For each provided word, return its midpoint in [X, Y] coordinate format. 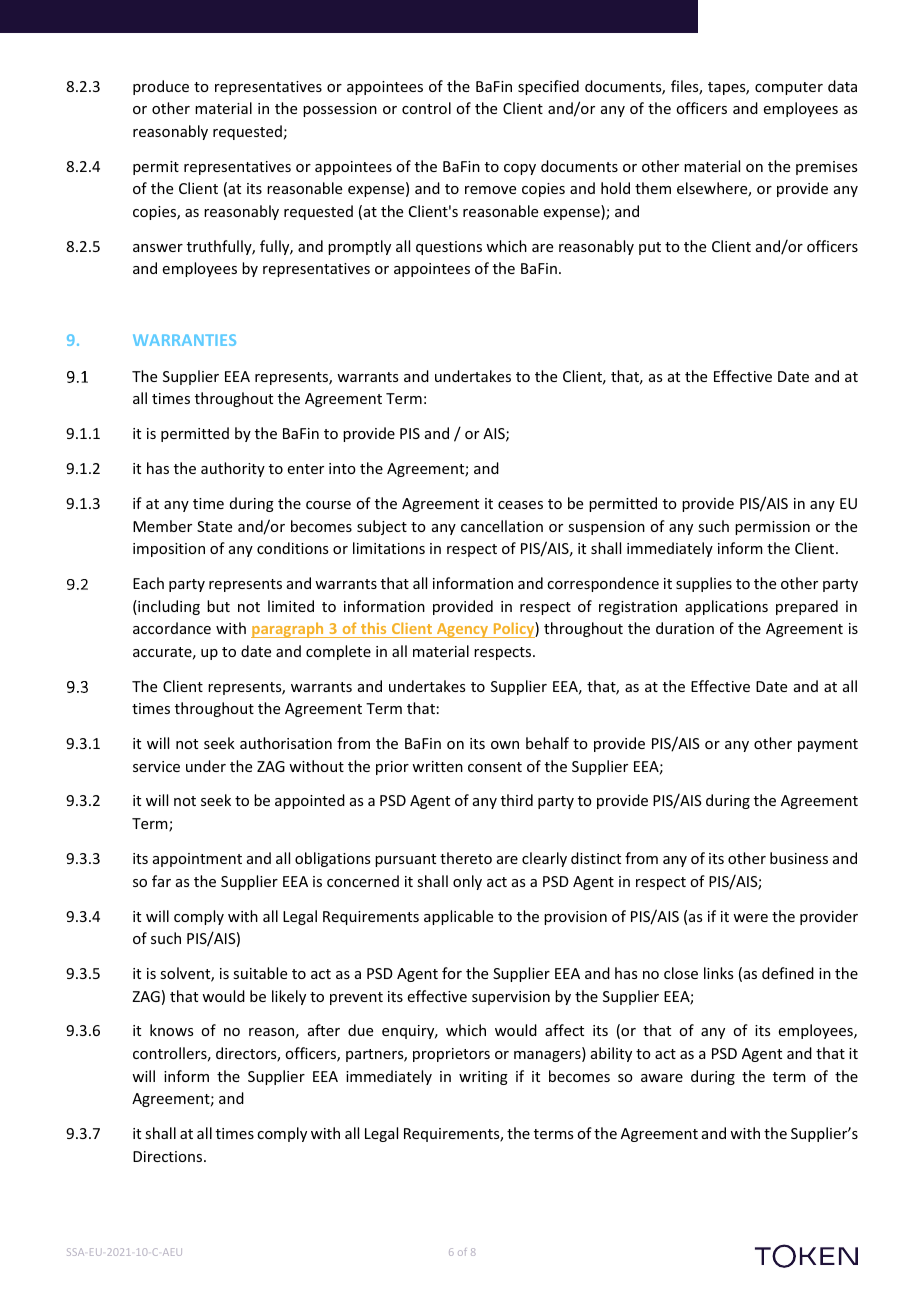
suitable [260, 973]
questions [449, 248]
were [750, 918]
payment [828, 745]
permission [772, 528]
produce [161, 87]
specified [548, 87]
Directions [169, 1156]
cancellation [502, 526]
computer [789, 88]
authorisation [286, 743]
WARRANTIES [184, 340]
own [505, 745]
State [214, 526]
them [653, 188]
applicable [458, 917]
